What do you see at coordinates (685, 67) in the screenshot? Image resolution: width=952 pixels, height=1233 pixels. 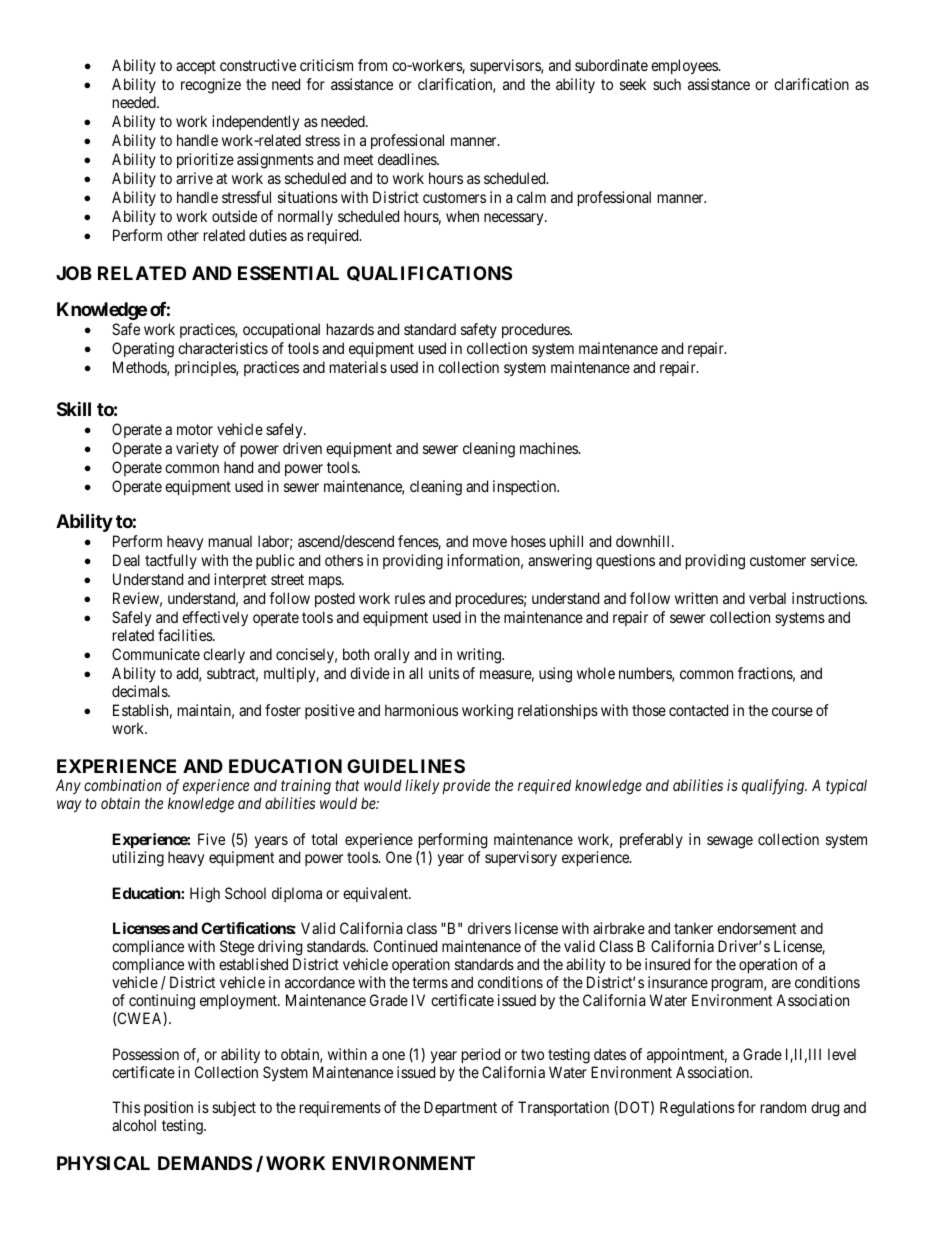 I see `employees` at bounding box center [685, 67].
